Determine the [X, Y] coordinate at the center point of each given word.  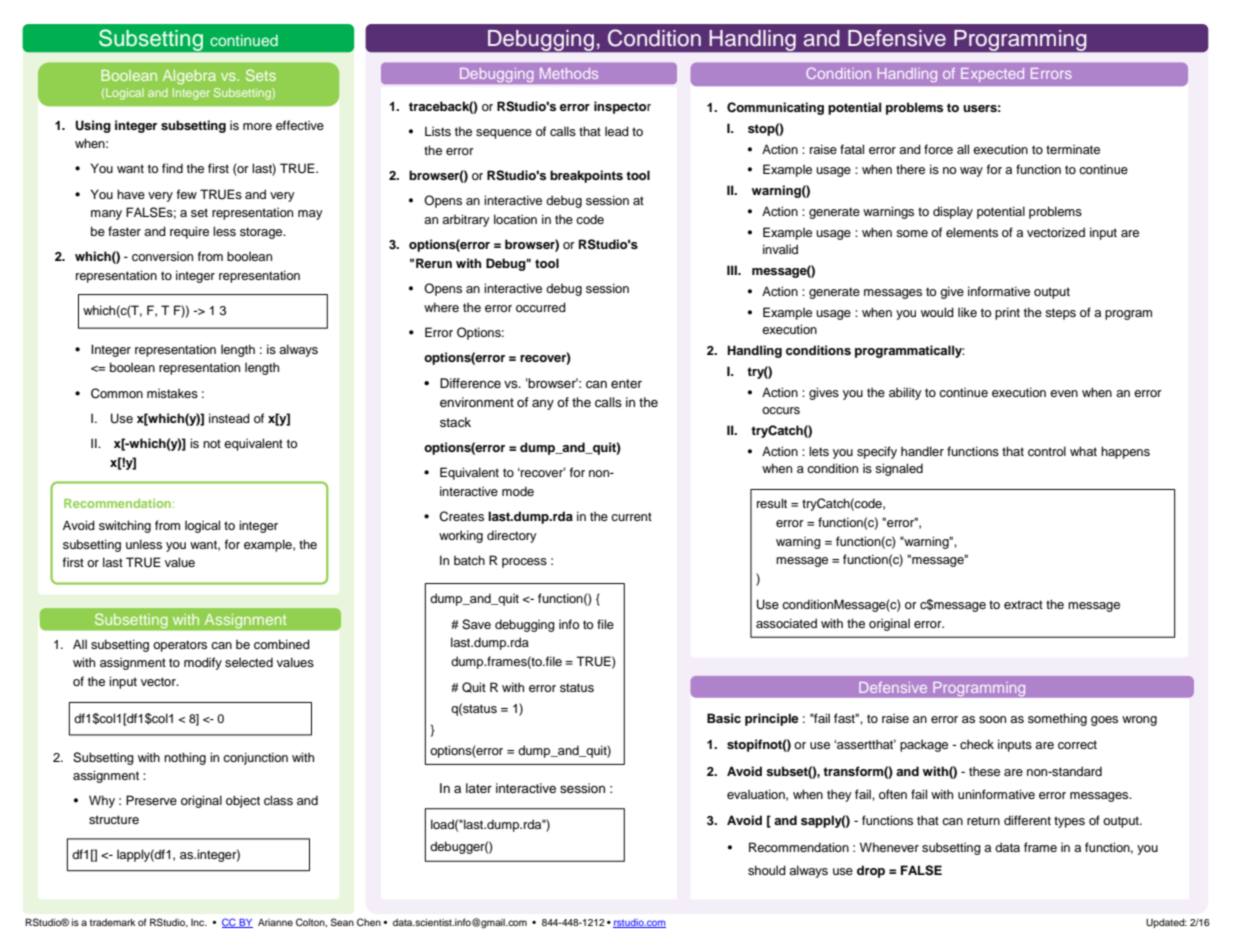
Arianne [275, 922]
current [631, 516]
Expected [992, 75]
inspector [622, 107]
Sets [261, 75]
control [1047, 451]
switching [125, 526]
